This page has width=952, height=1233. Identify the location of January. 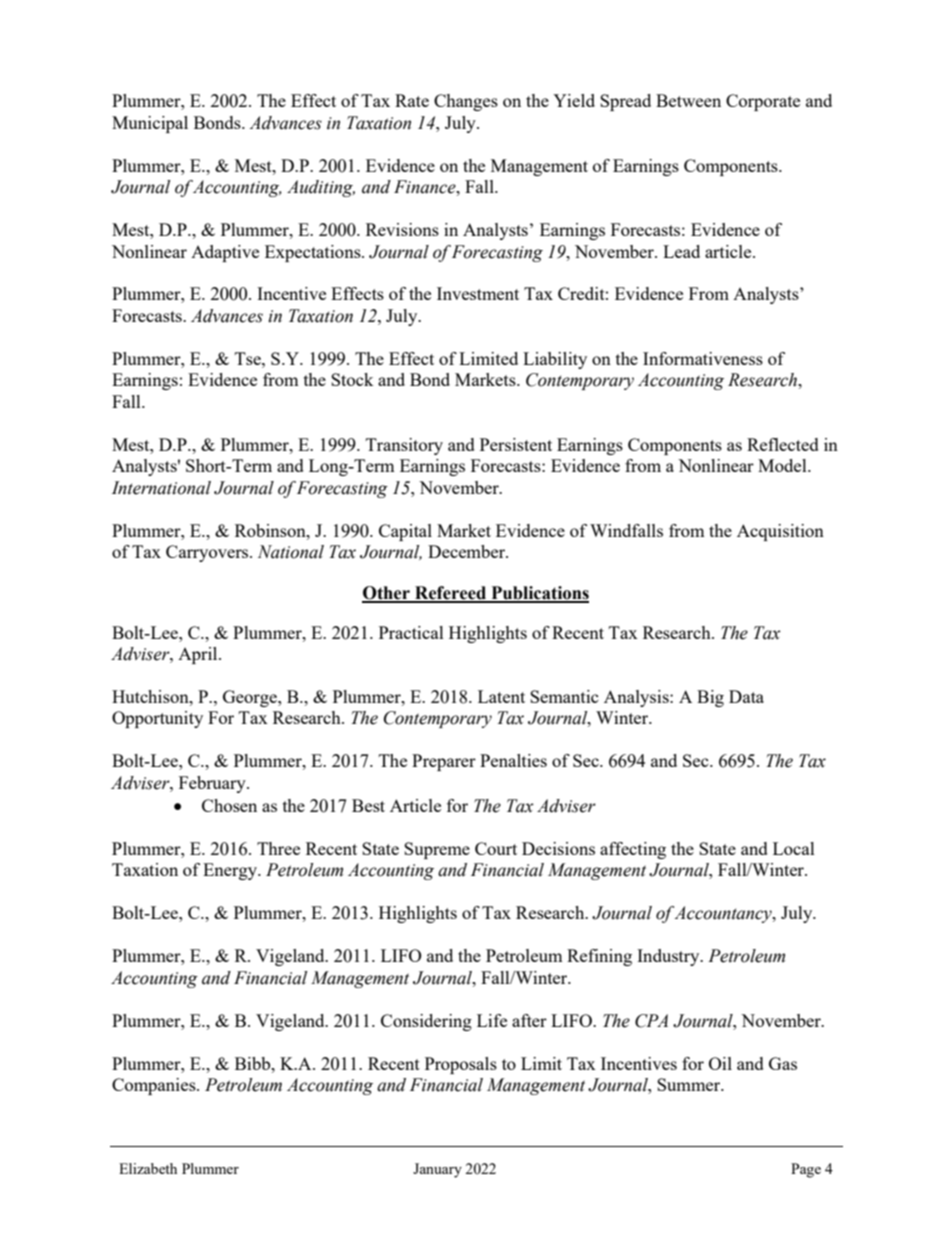
(437, 1170).
